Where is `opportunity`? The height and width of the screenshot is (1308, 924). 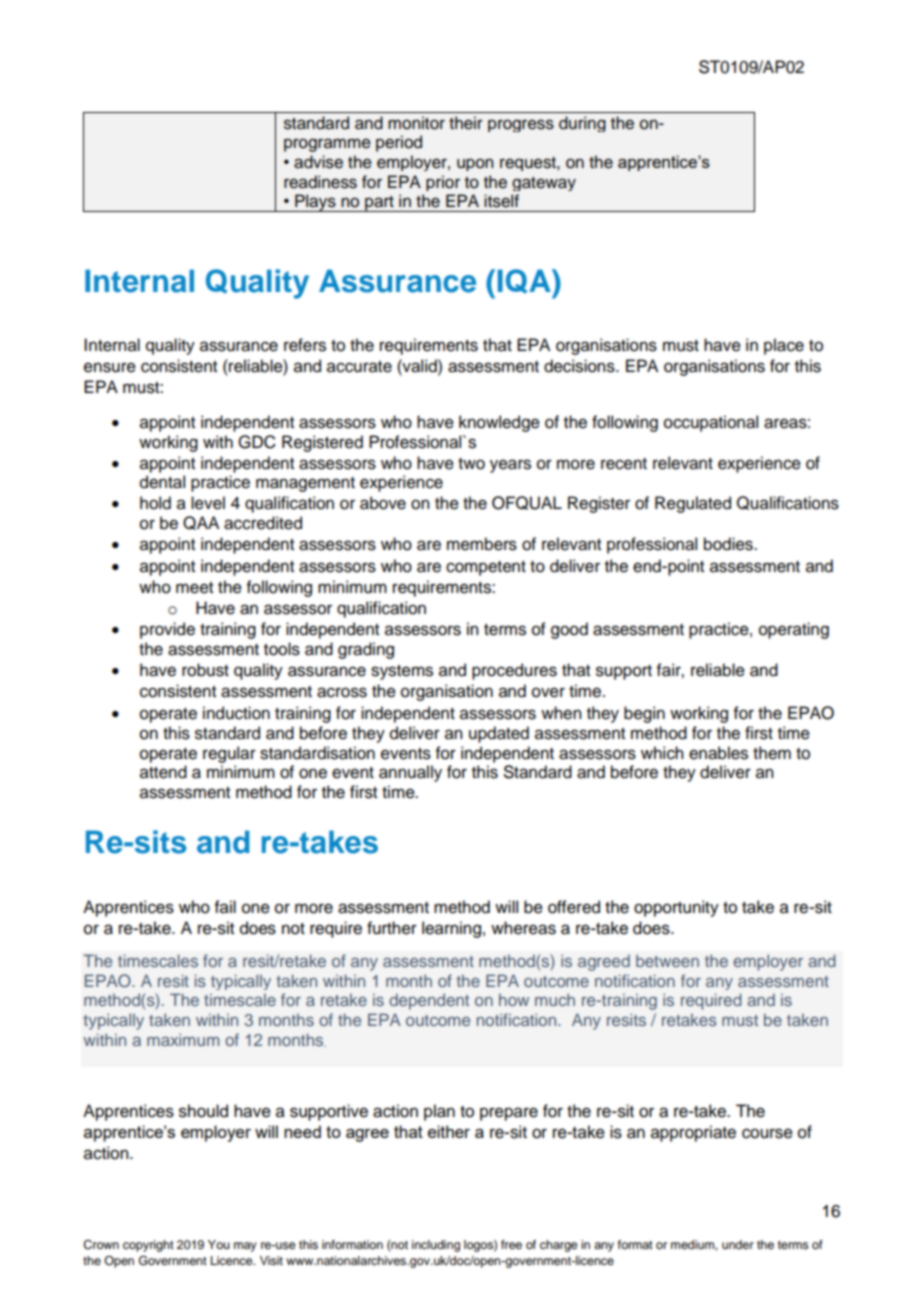
opportunity is located at coordinates (676, 908).
